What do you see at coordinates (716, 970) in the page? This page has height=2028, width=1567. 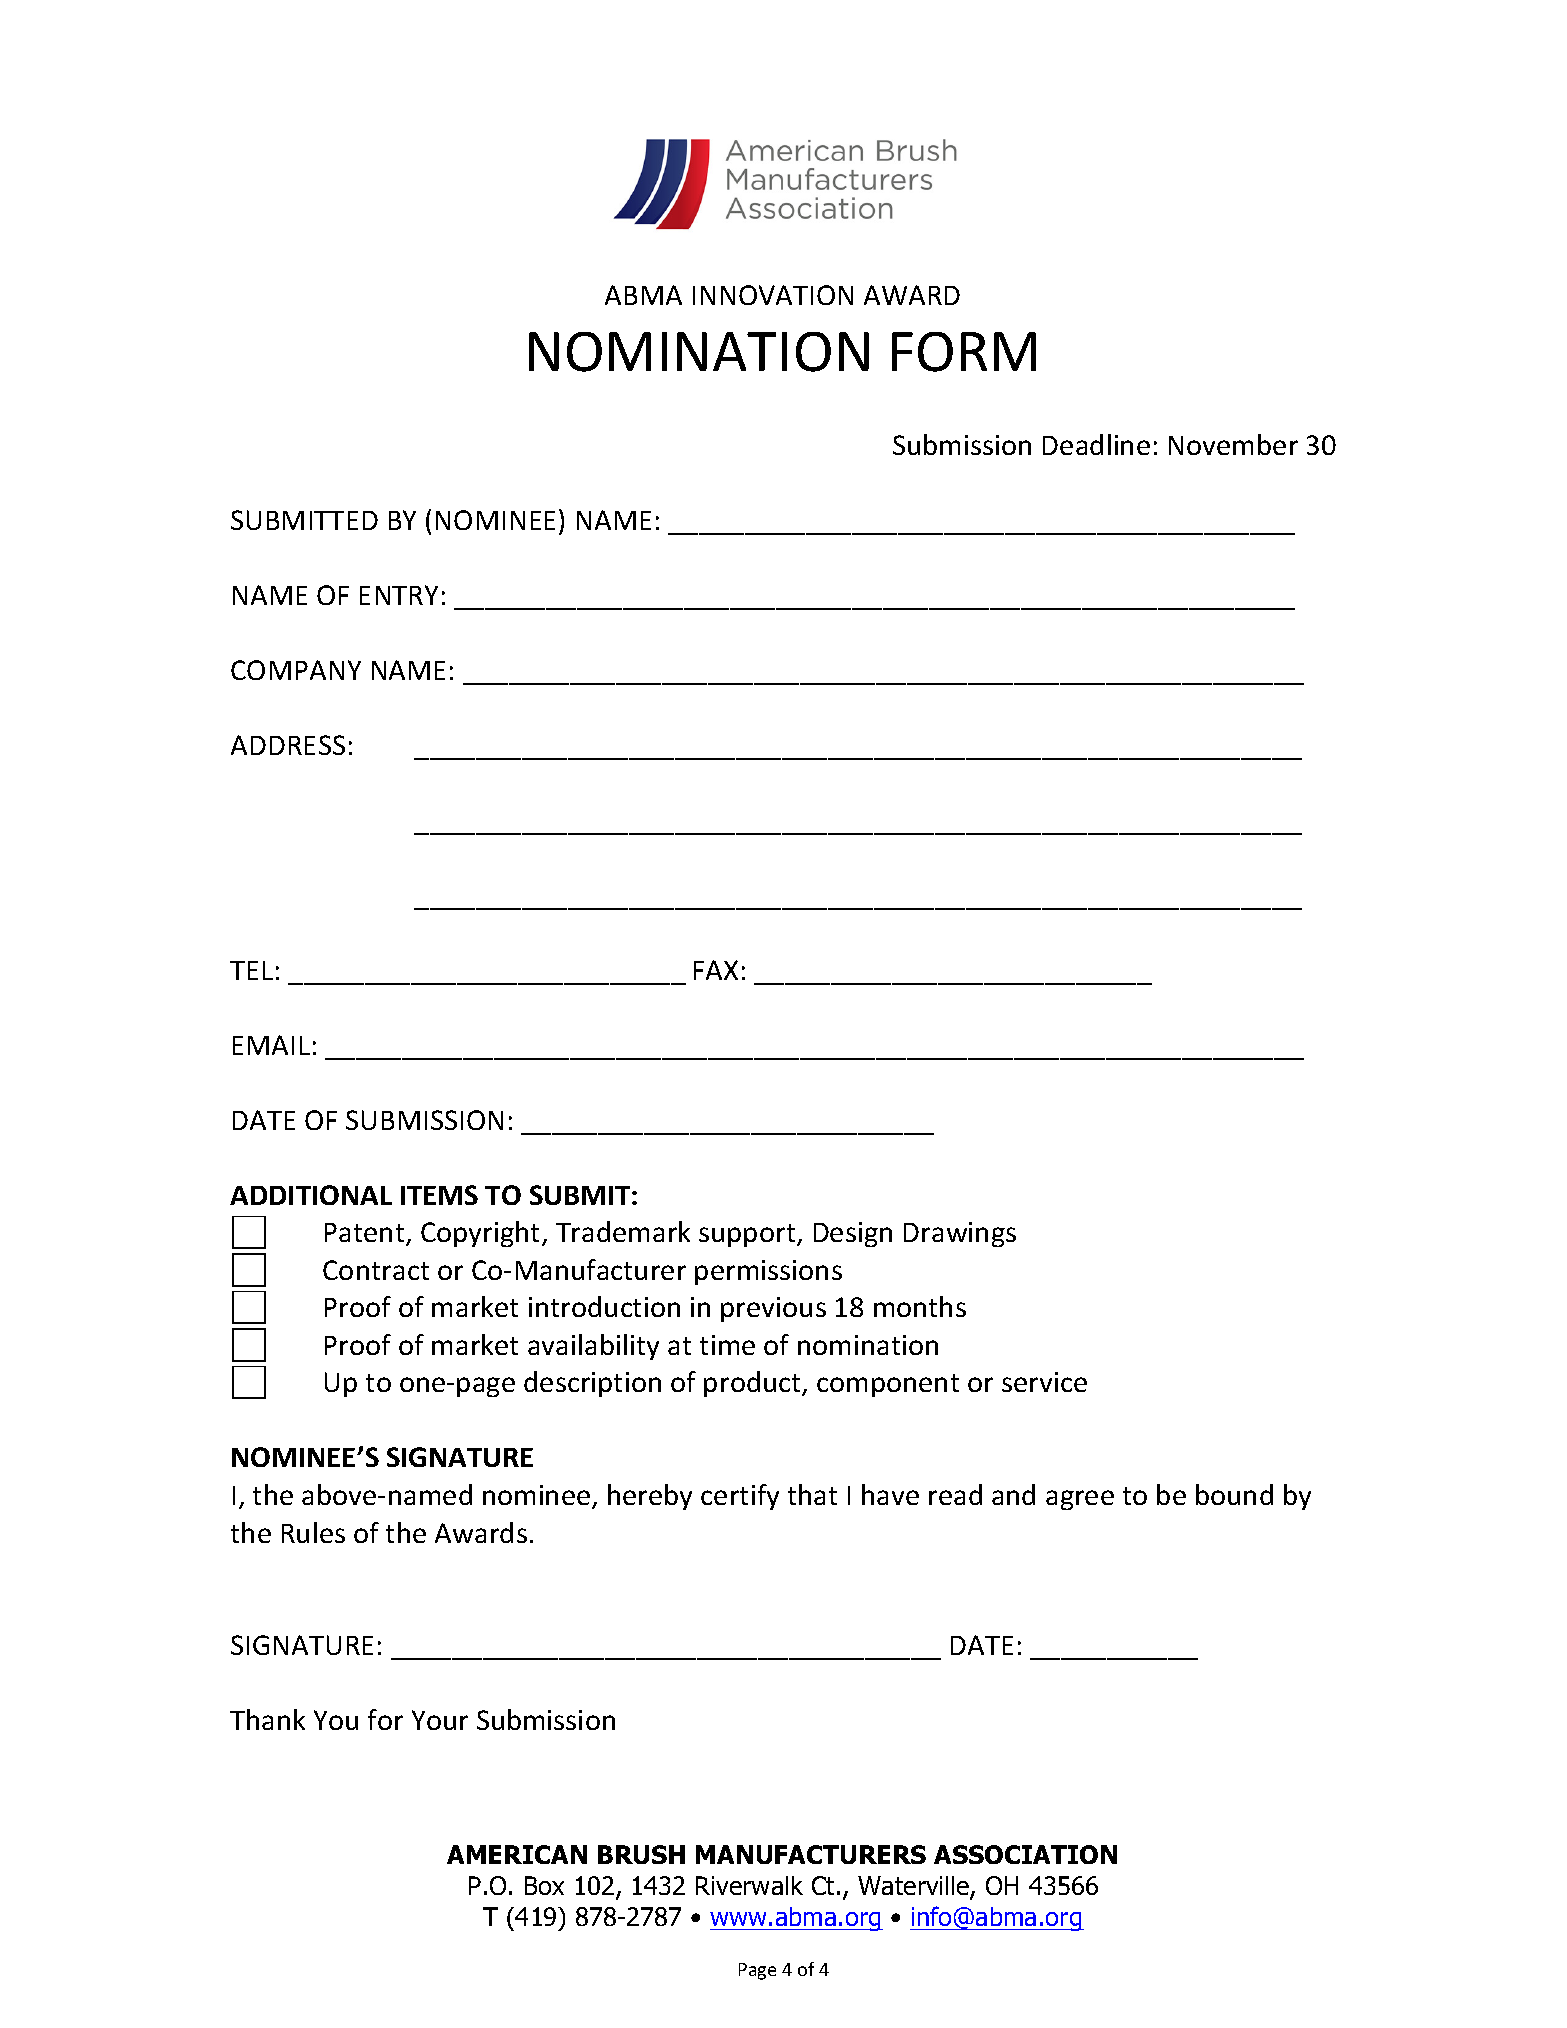 I see `FAX` at bounding box center [716, 970].
